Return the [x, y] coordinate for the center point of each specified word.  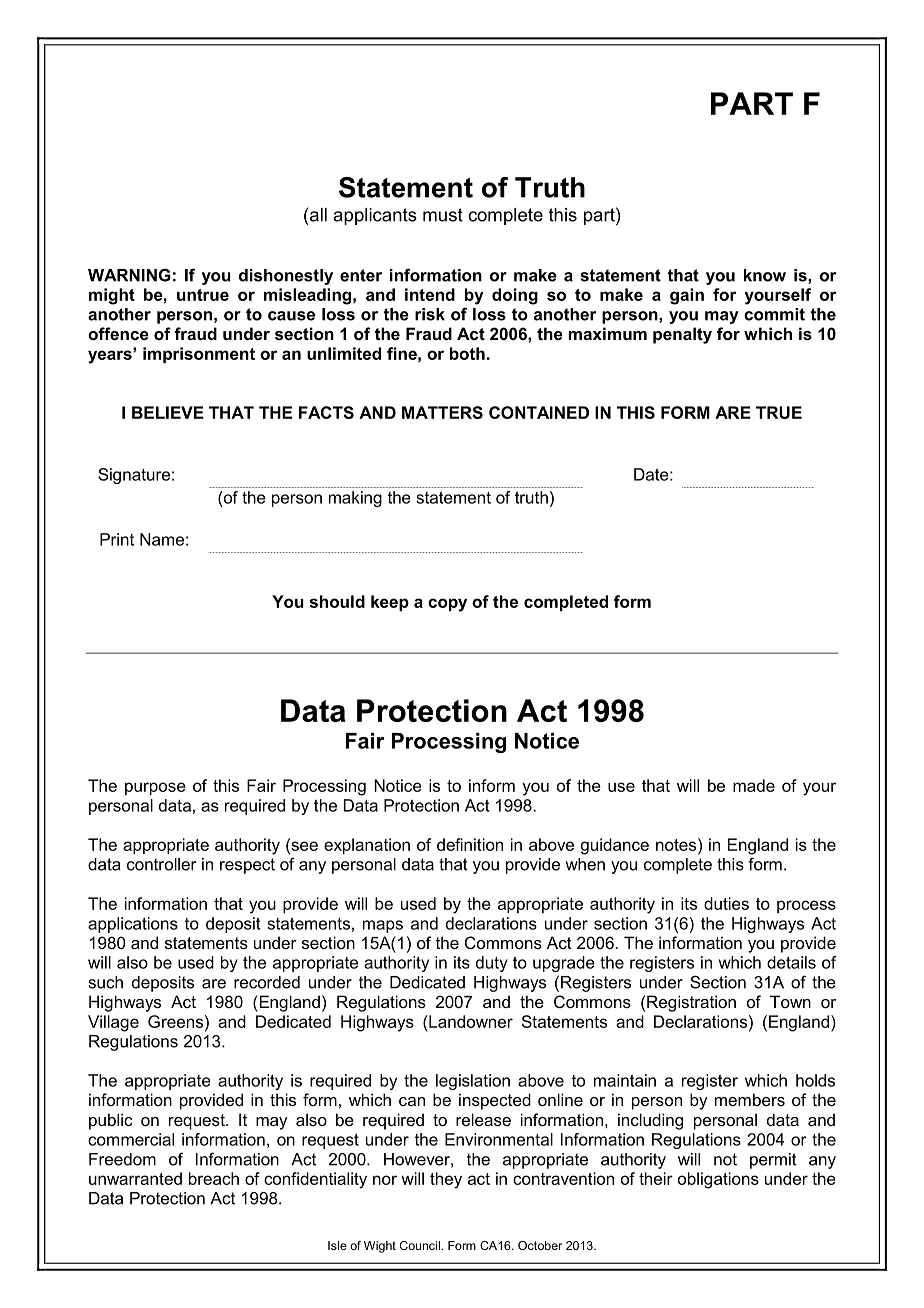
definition [470, 844]
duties [726, 903]
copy [447, 605]
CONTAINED [539, 412]
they [446, 1180]
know [765, 275]
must [443, 215]
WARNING [129, 275]
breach [214, 1178]
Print [117, 539]
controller [161, 864]
